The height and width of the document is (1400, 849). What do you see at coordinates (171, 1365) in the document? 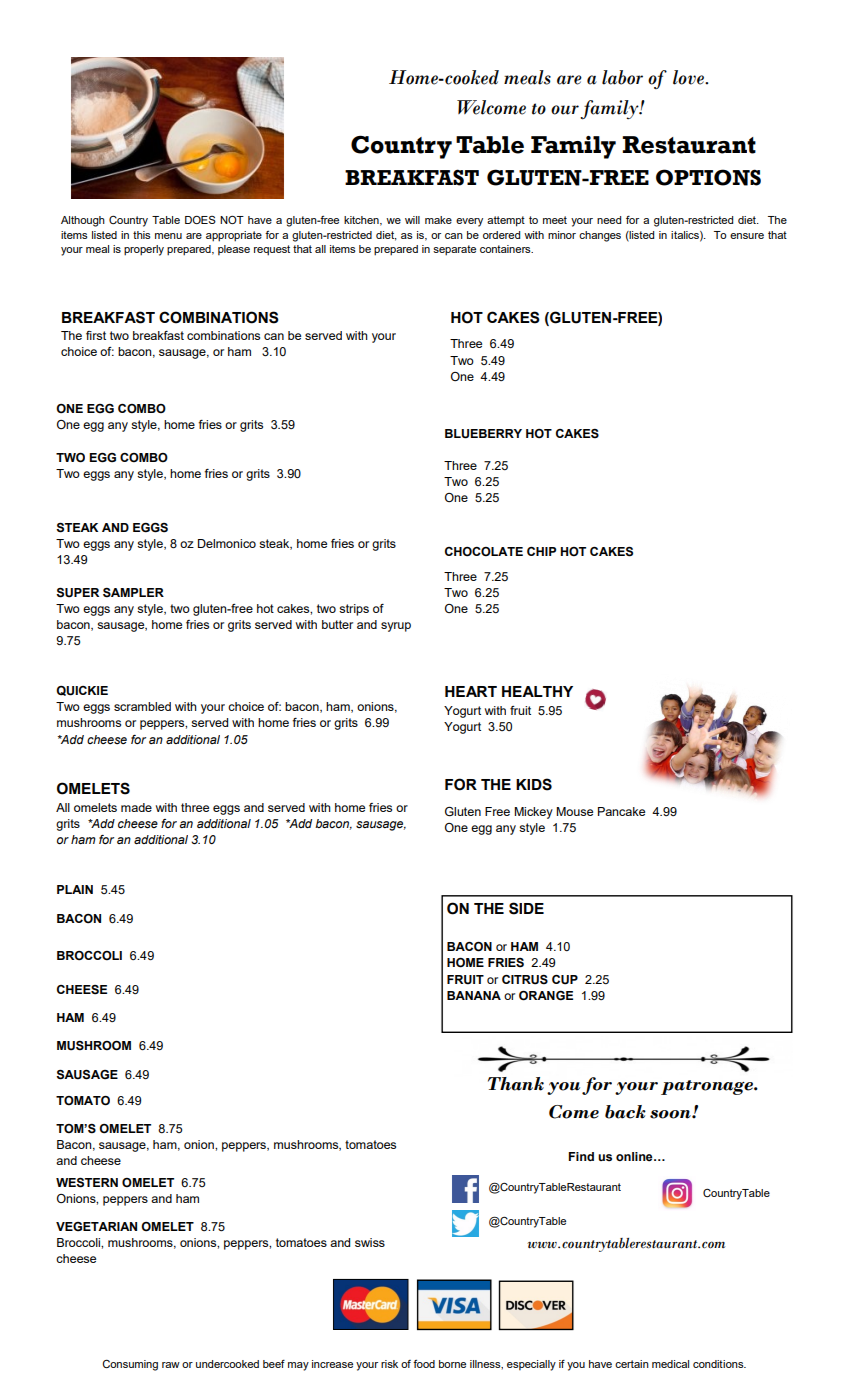
I see `raw` at bounding box center [171, 1365].
